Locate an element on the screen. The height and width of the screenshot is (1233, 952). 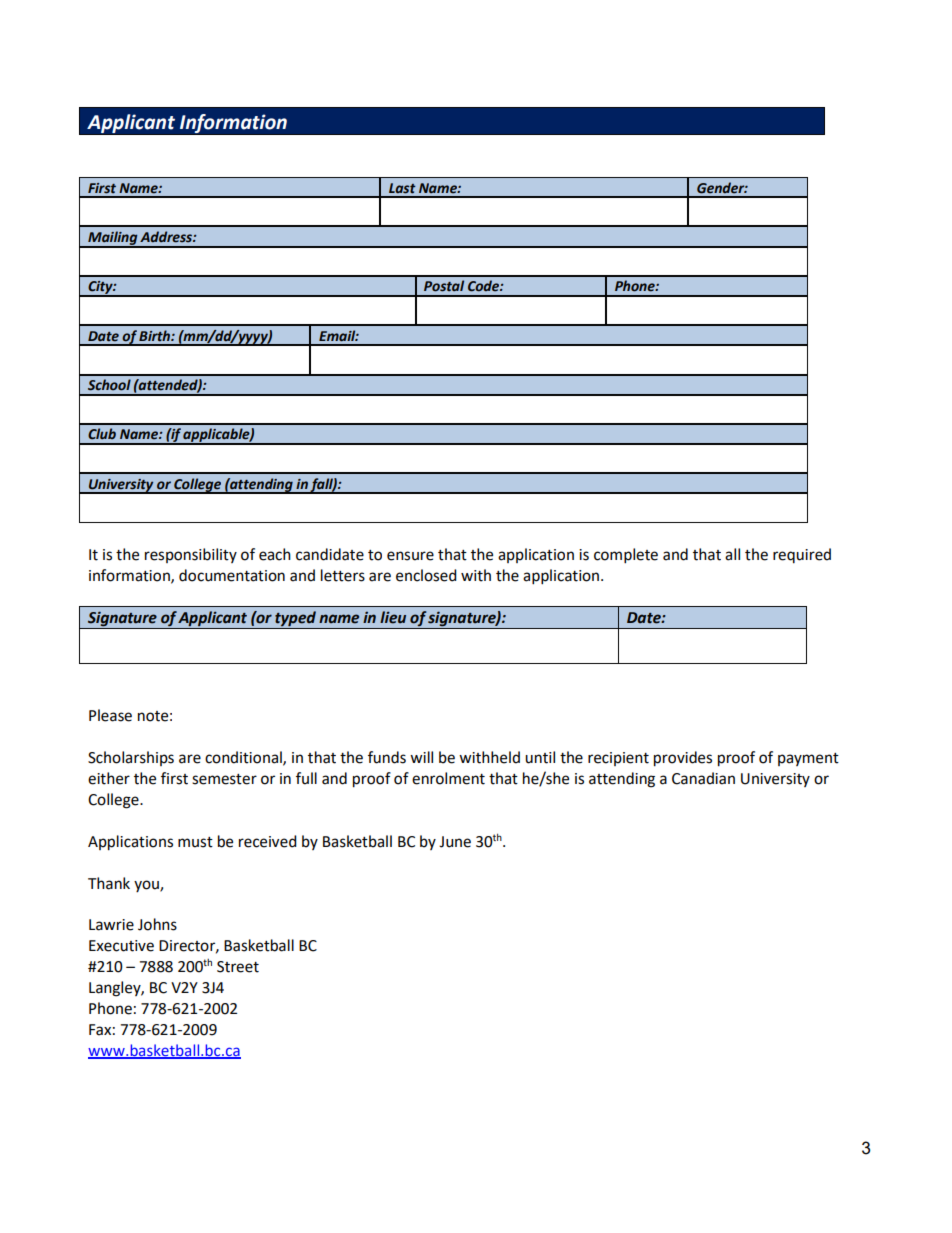
June is located at coordinates (455, 842).
